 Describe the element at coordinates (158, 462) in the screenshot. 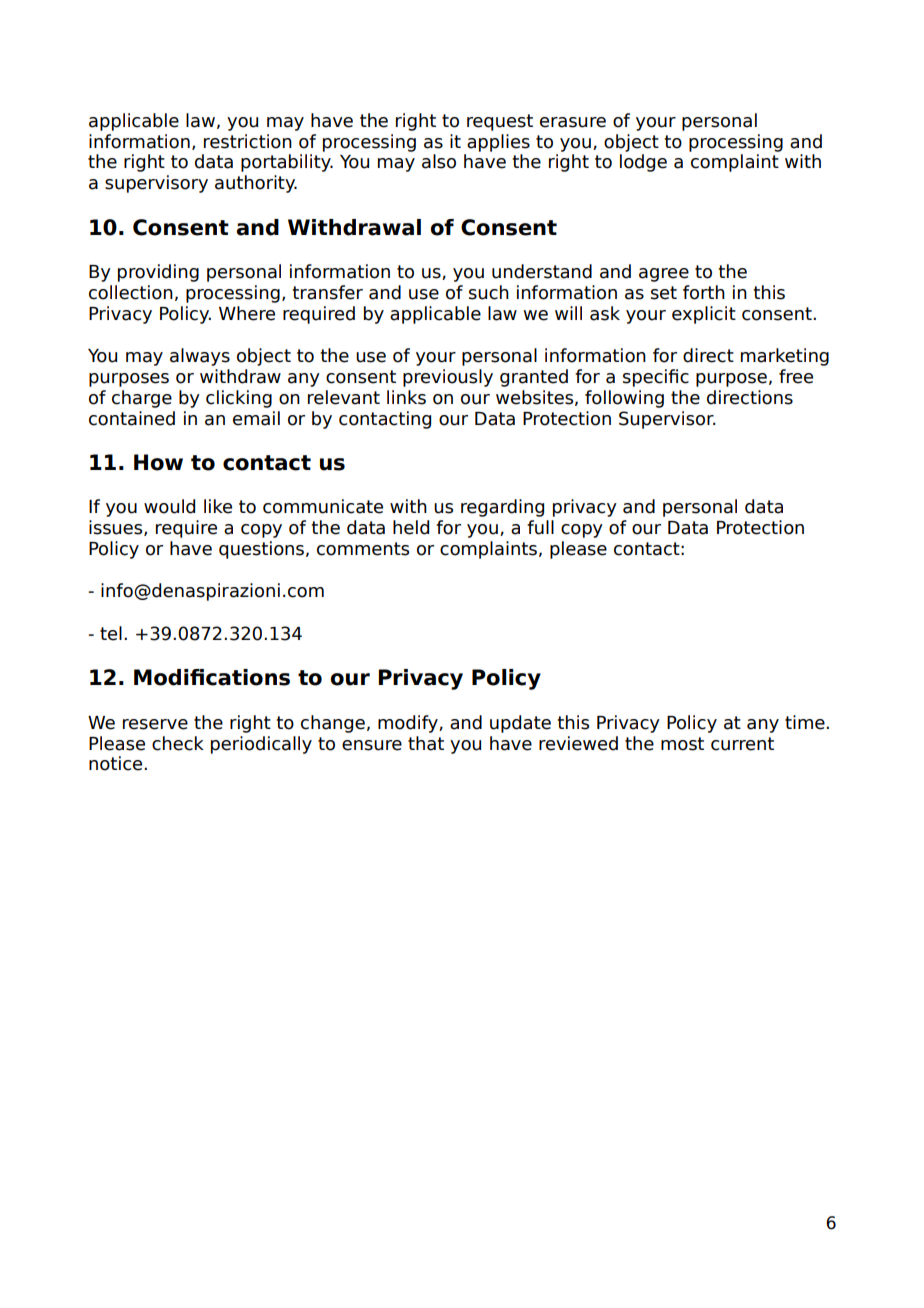

I see `How` at that location.
